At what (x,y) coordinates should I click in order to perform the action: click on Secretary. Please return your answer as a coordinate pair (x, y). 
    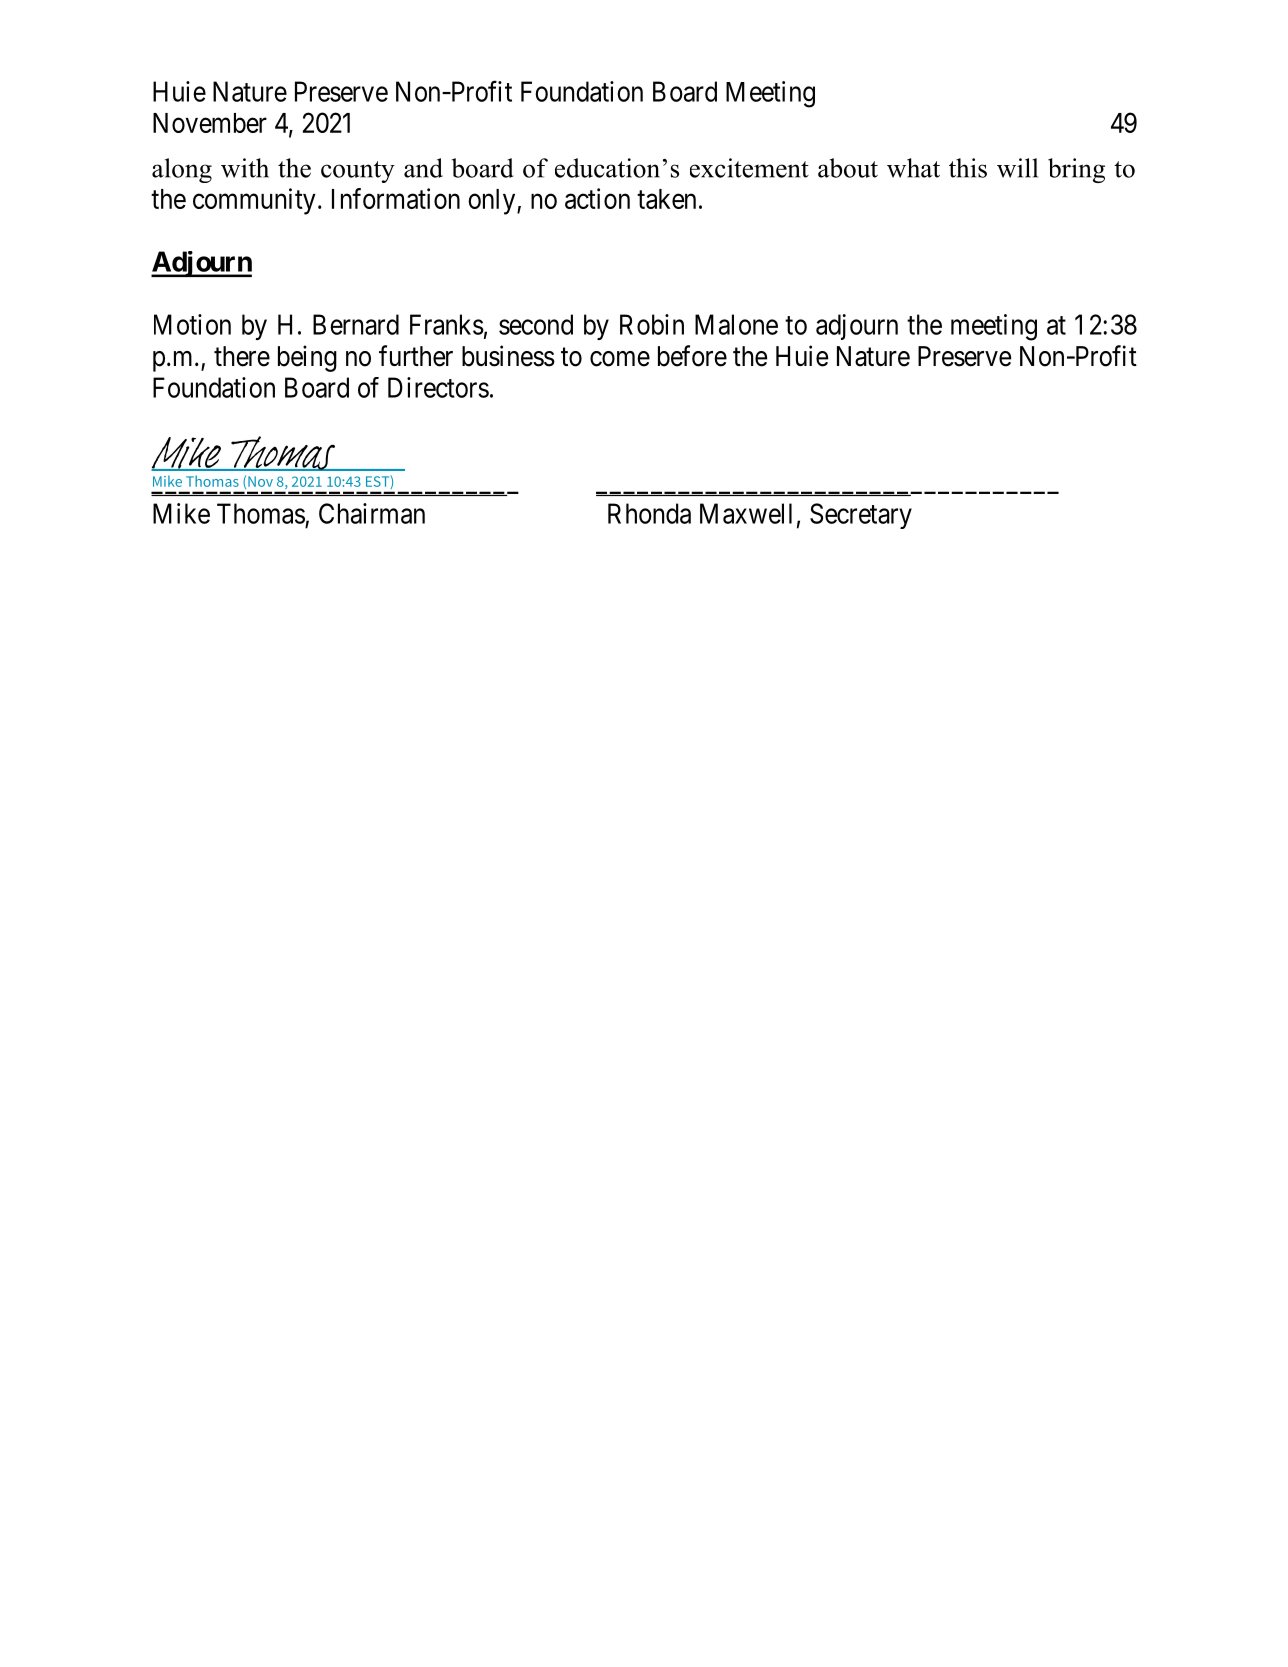
    Looking at the image, I should click on (861, 516).
